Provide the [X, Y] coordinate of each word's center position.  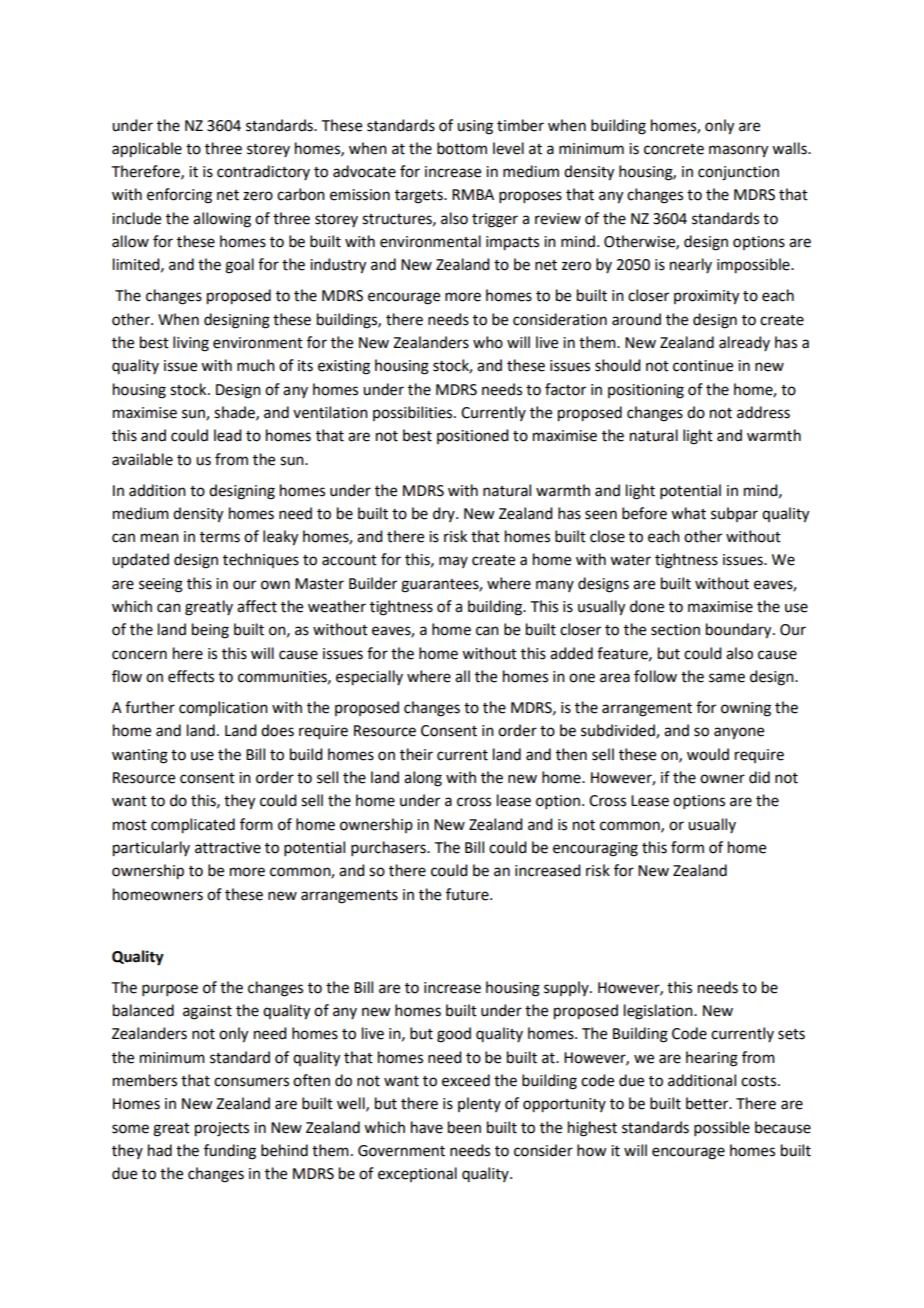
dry [445, 514]
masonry [738, 151]
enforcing [179, 196]
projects [222, 1129]
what [688, 513]
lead [227, 435]
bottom [462, 148]
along [423, 779]
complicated [193, 826]
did [759, 777]
